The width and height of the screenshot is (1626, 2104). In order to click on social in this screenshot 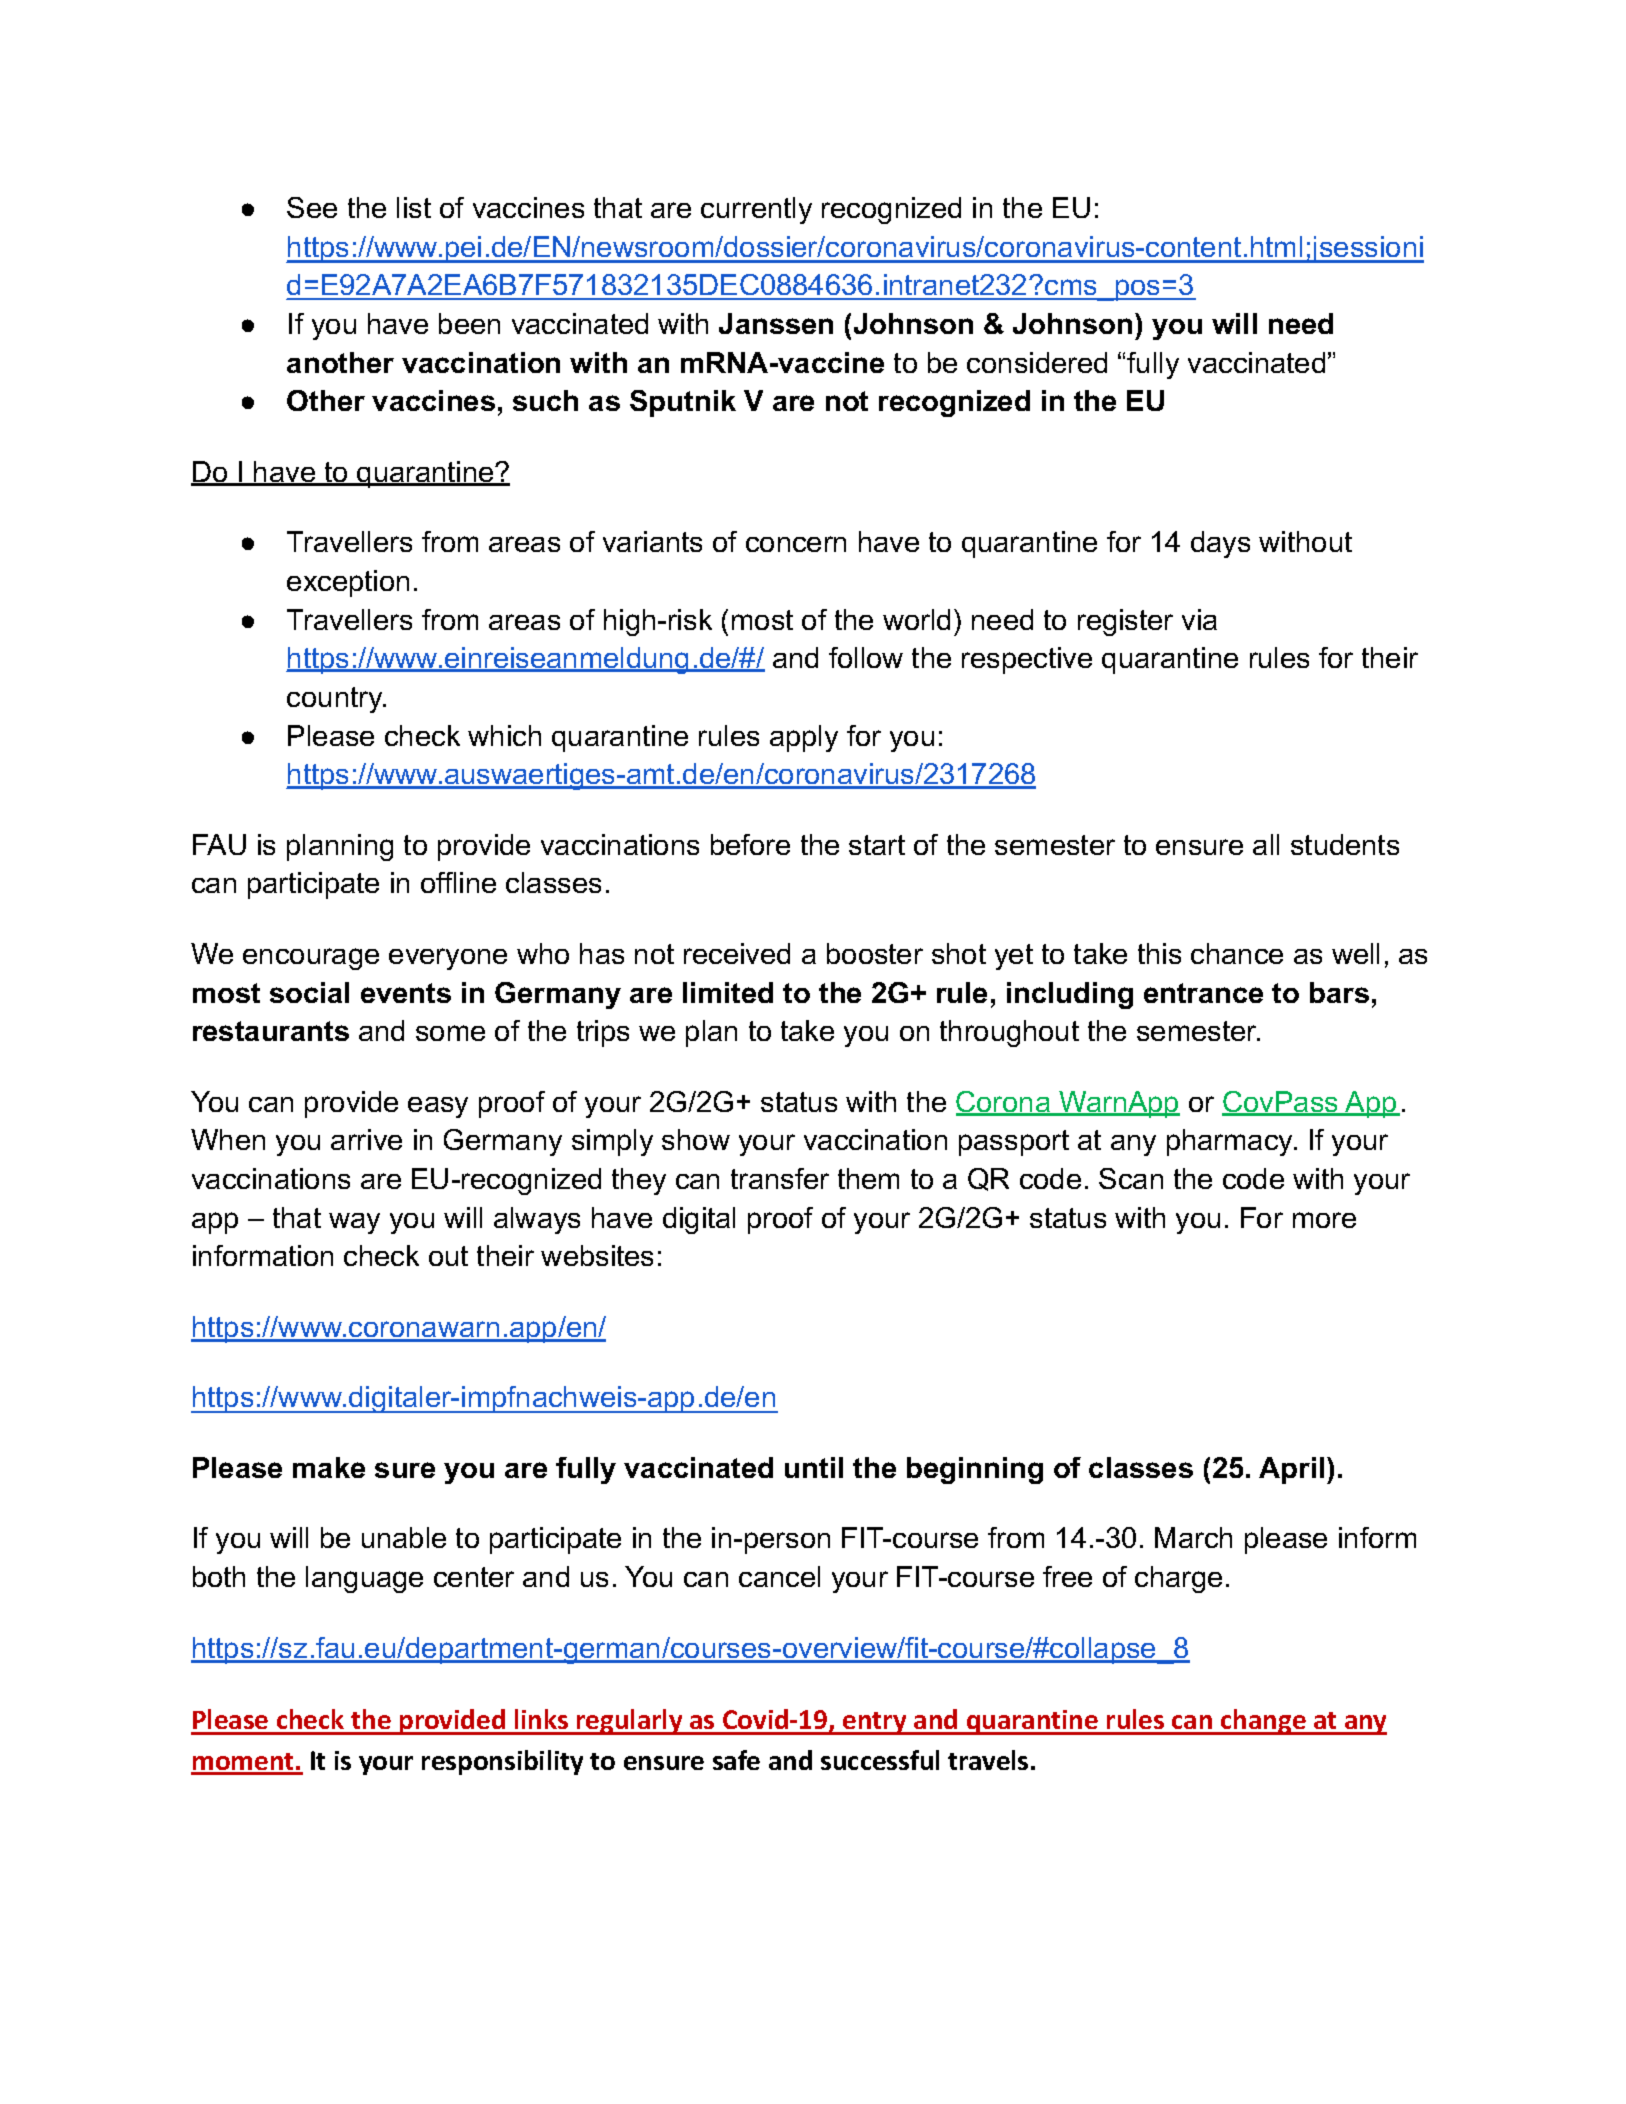, I will do `click(309, 992)`.
